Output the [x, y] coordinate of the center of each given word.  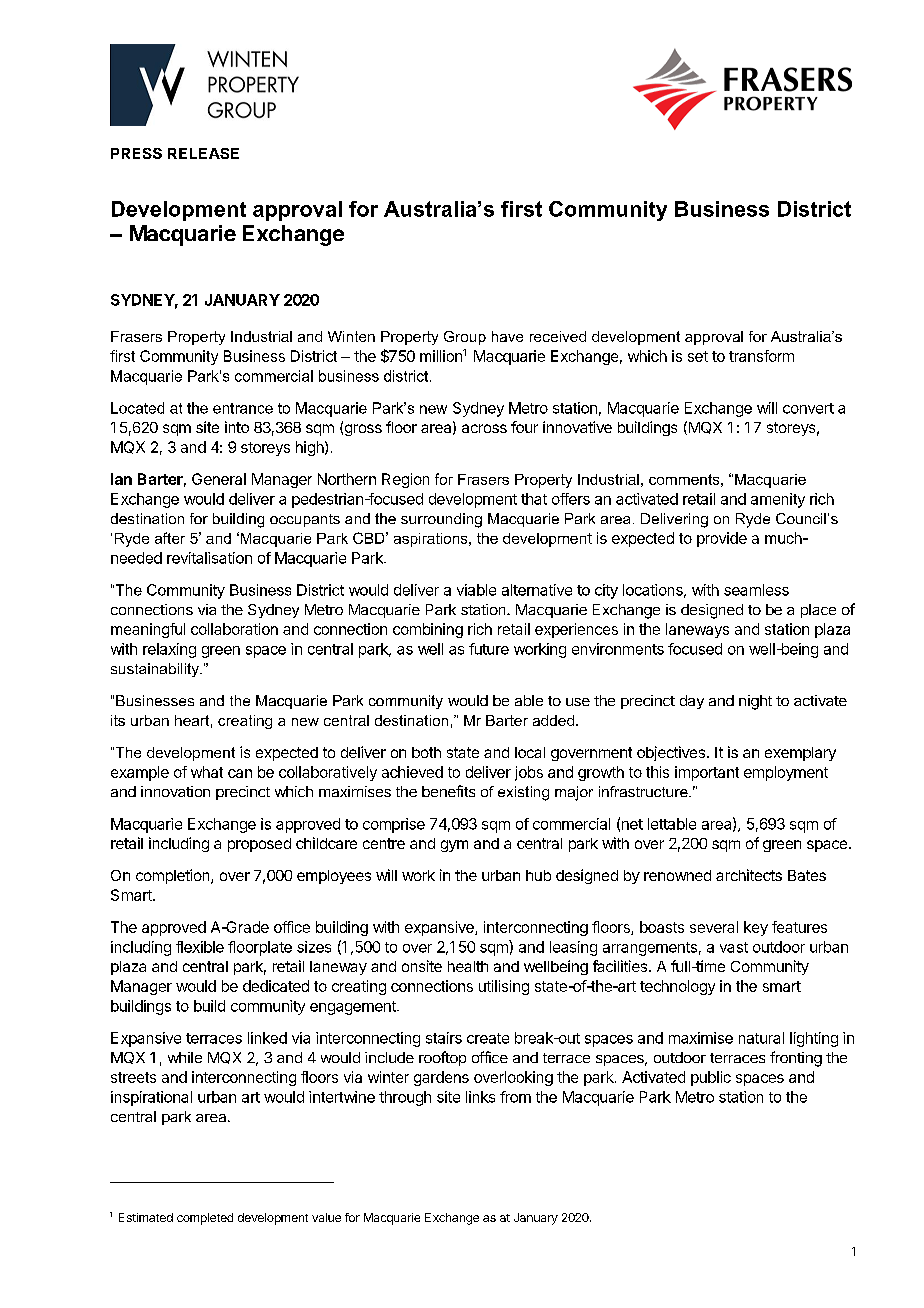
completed [205, 1219]
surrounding [441, 520]
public [711, 1078]
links [480, 1097]
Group [465, 338]
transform [761, 356]
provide [722, 539]
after [170, 538]
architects [749, 875]
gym [454, 846]
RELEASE [203, 153]
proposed [259, 845]
